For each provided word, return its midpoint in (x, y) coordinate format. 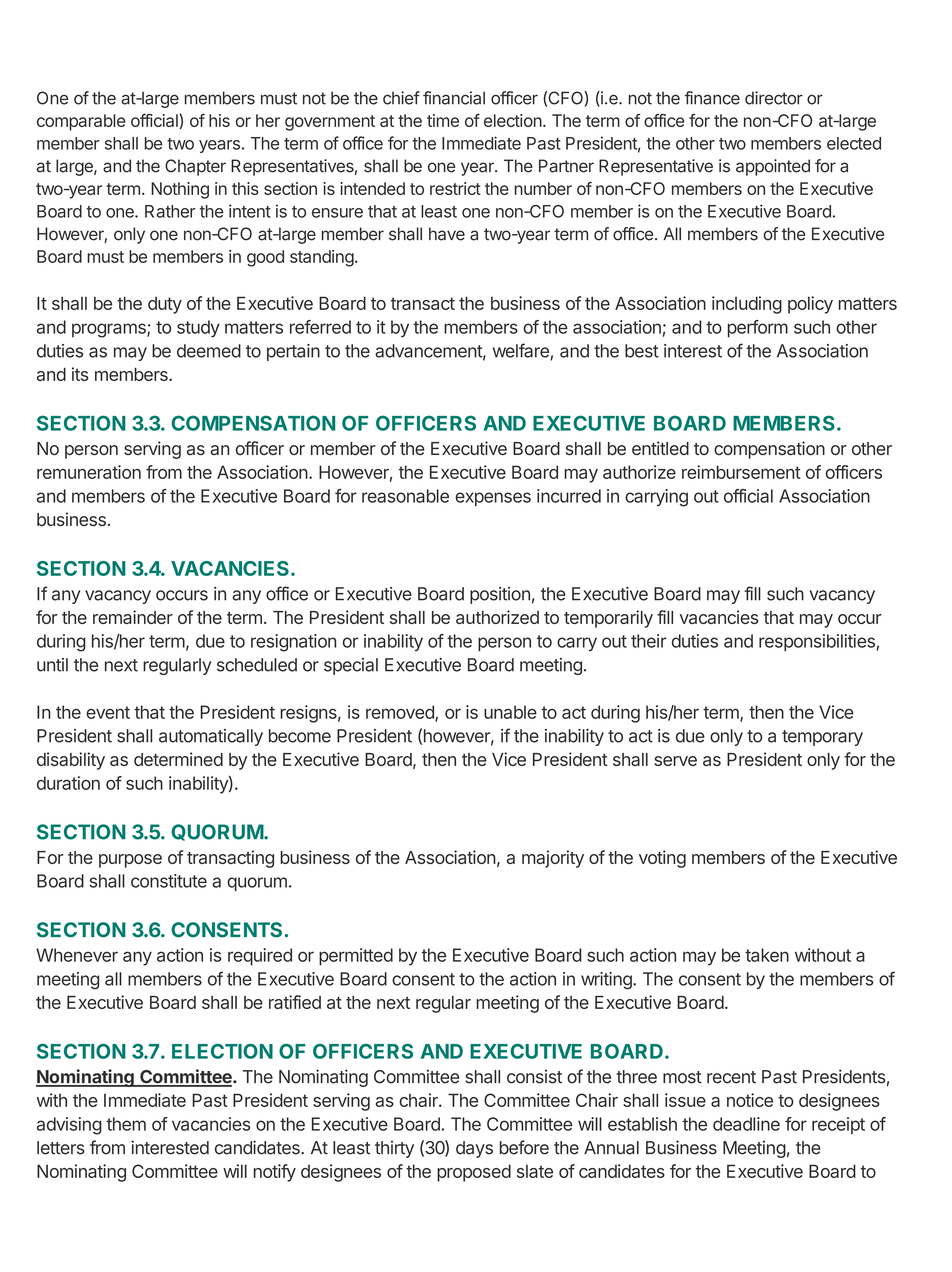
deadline (746, 1124)
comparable (81, 122)
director (774, 98)
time (443, 120)
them (126, 1124)
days (474, 1149)
